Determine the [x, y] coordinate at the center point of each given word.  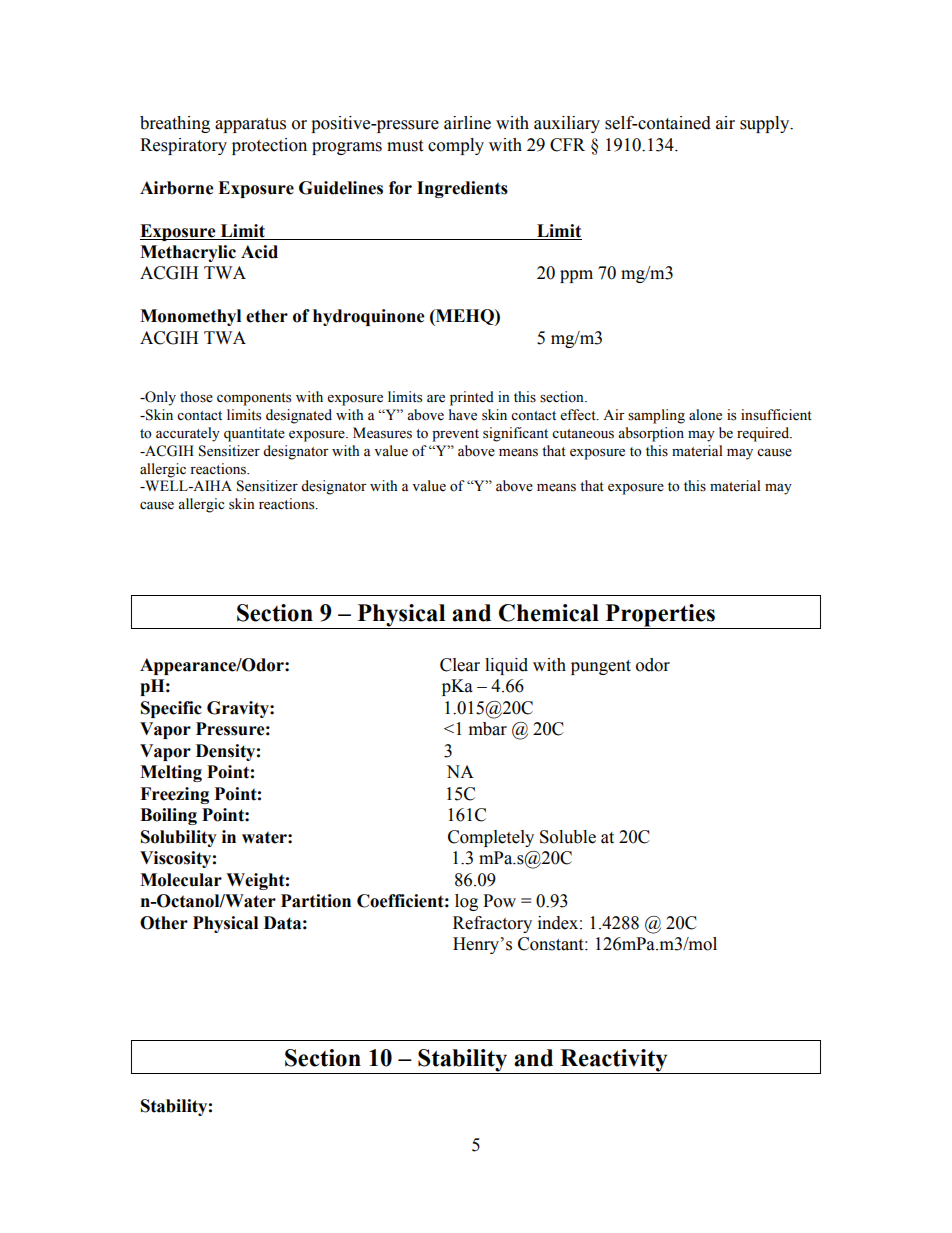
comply [456, 146]
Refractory [492, 924]
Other [164, 923]
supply [766, 124]
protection [269, 146]
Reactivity [614, 1061]
